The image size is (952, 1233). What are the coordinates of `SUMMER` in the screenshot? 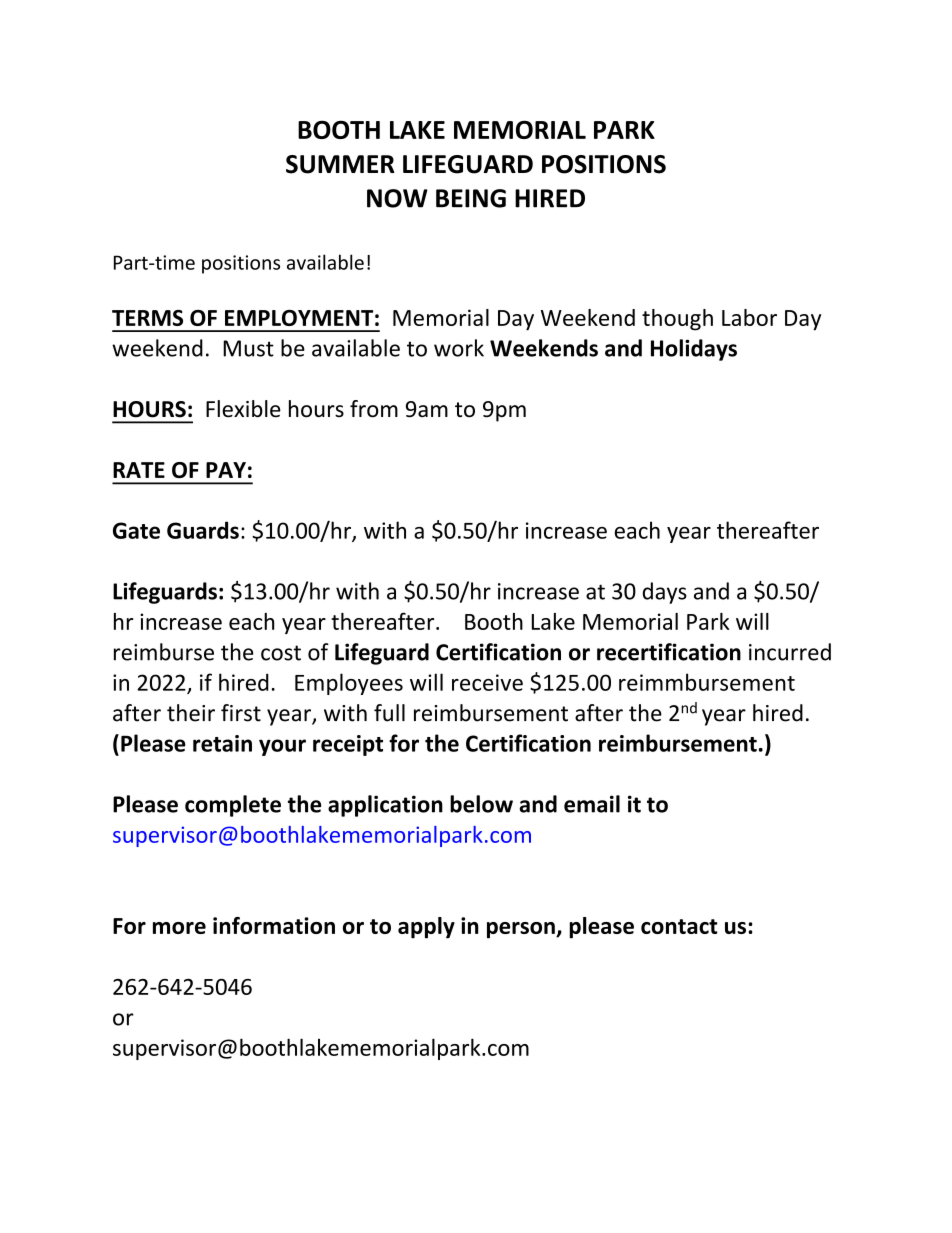 It's located at (340, 164).
